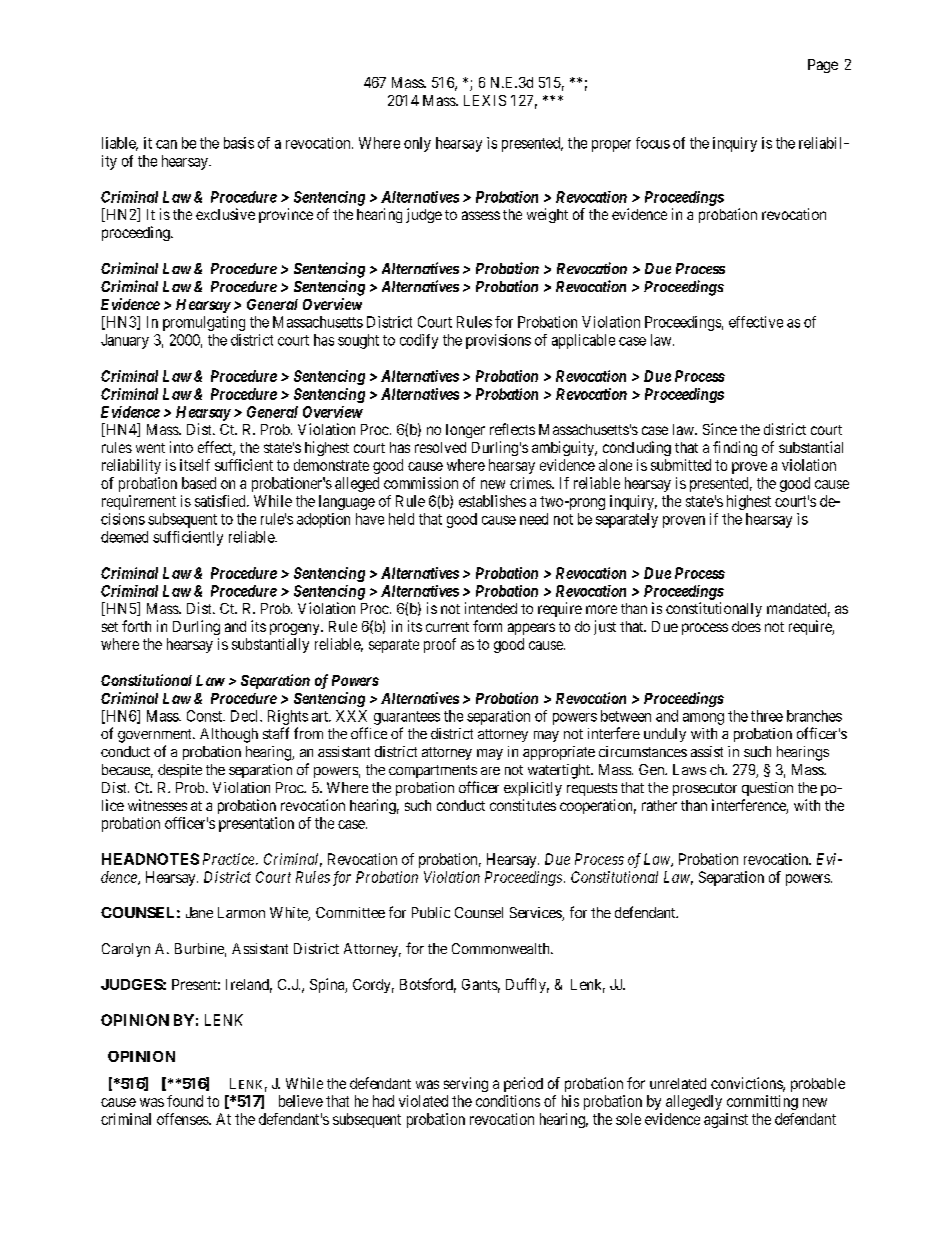 This page has height=1233, width=952. What do you see at coordinates (204, 323) in the page?
I see `promulgating` at bounding box center [204, 323].
